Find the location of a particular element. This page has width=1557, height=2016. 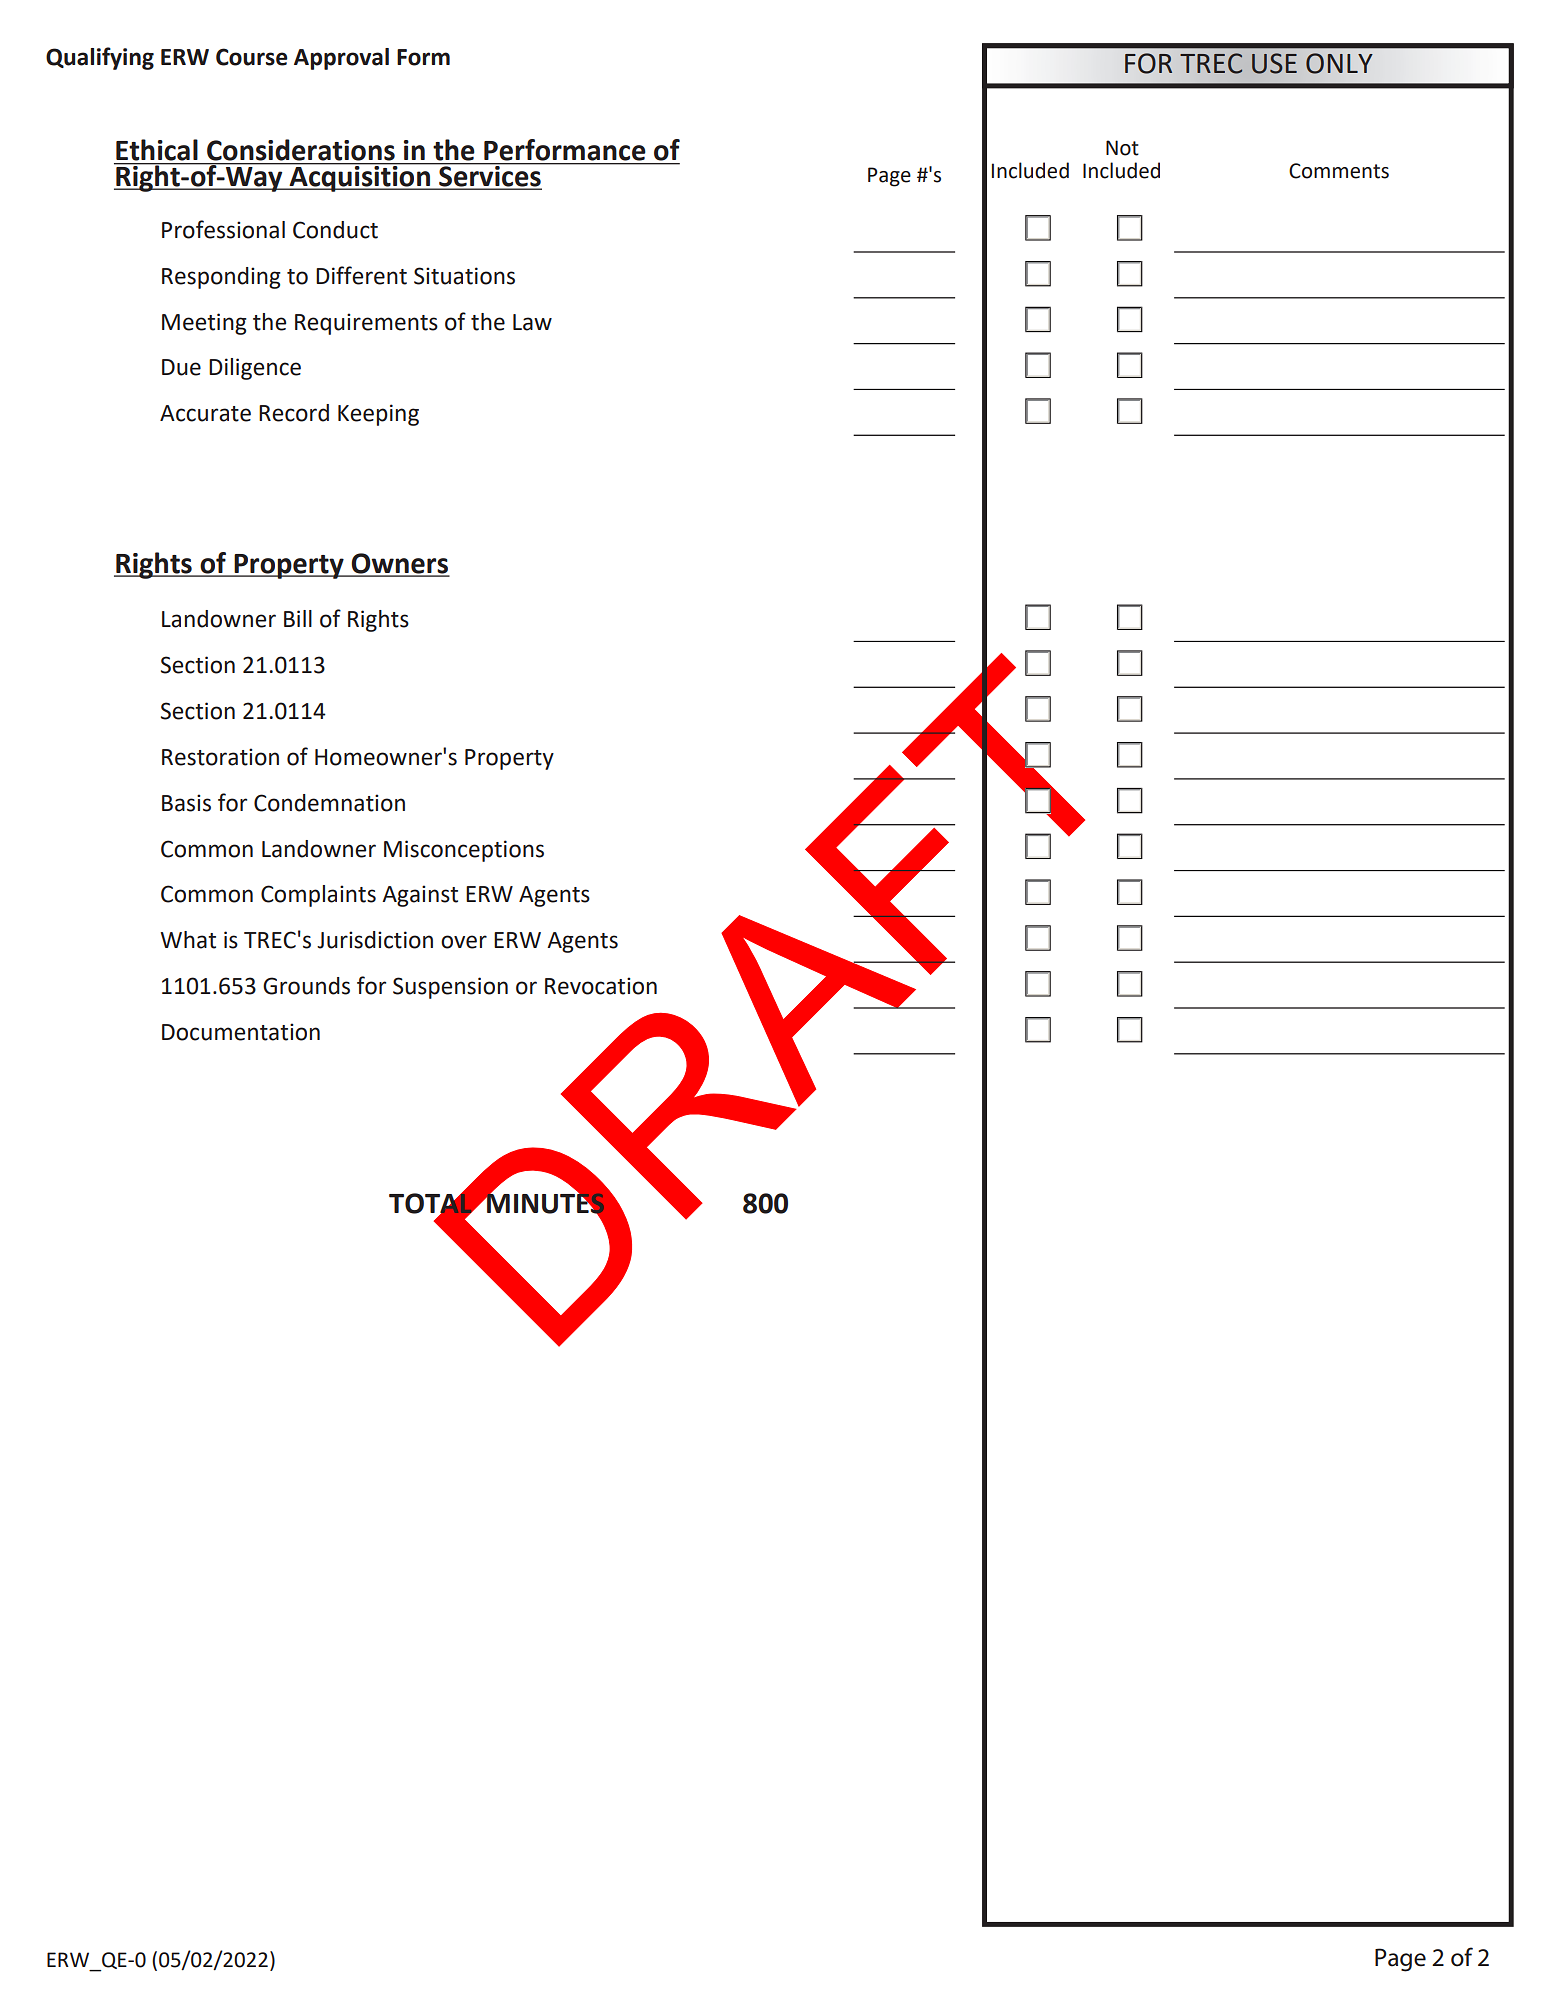

Course is located at coordinates (252, 57).
